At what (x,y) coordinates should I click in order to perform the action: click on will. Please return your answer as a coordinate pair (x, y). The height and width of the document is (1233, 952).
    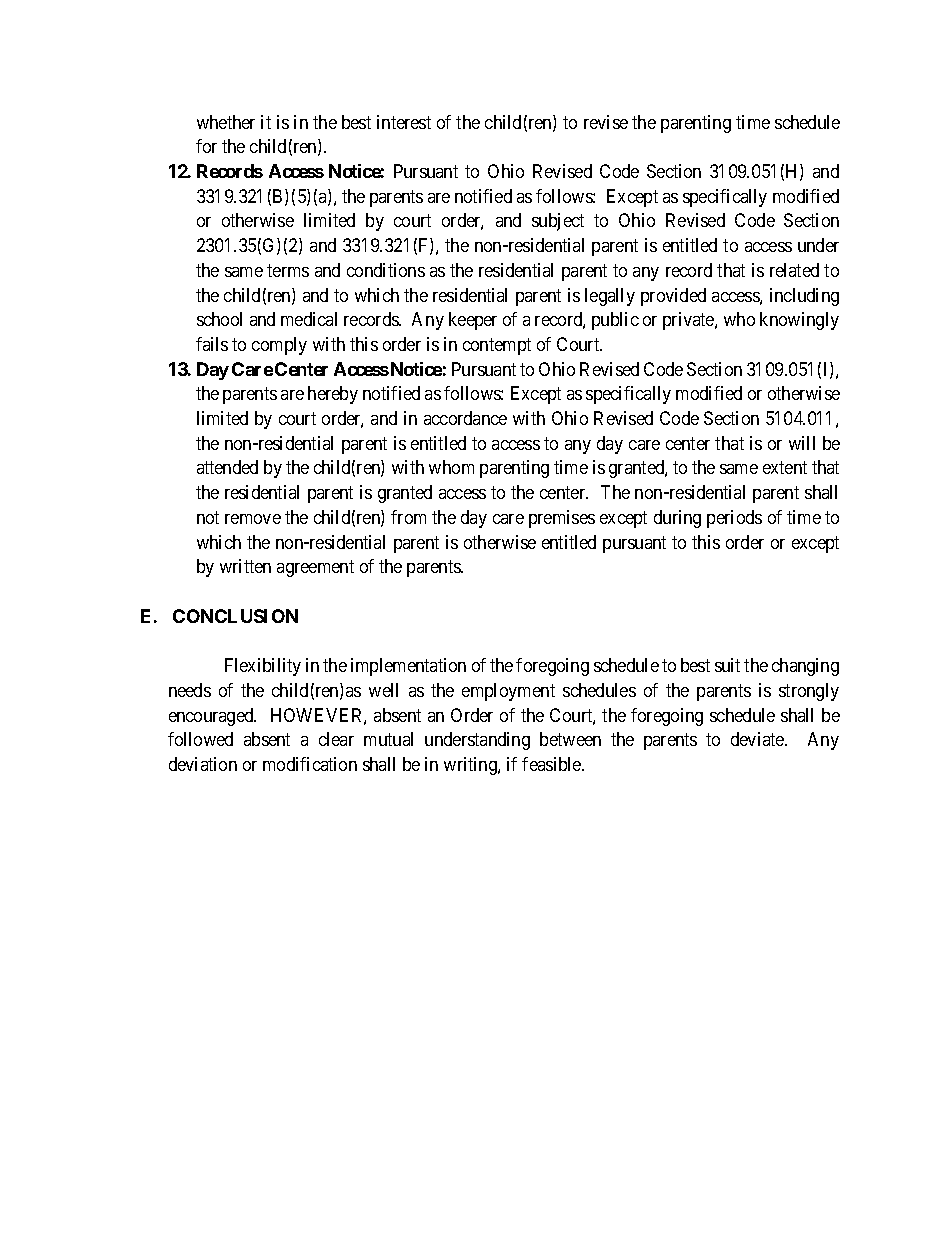
    Looking at the image, I should click on (802, 443).
